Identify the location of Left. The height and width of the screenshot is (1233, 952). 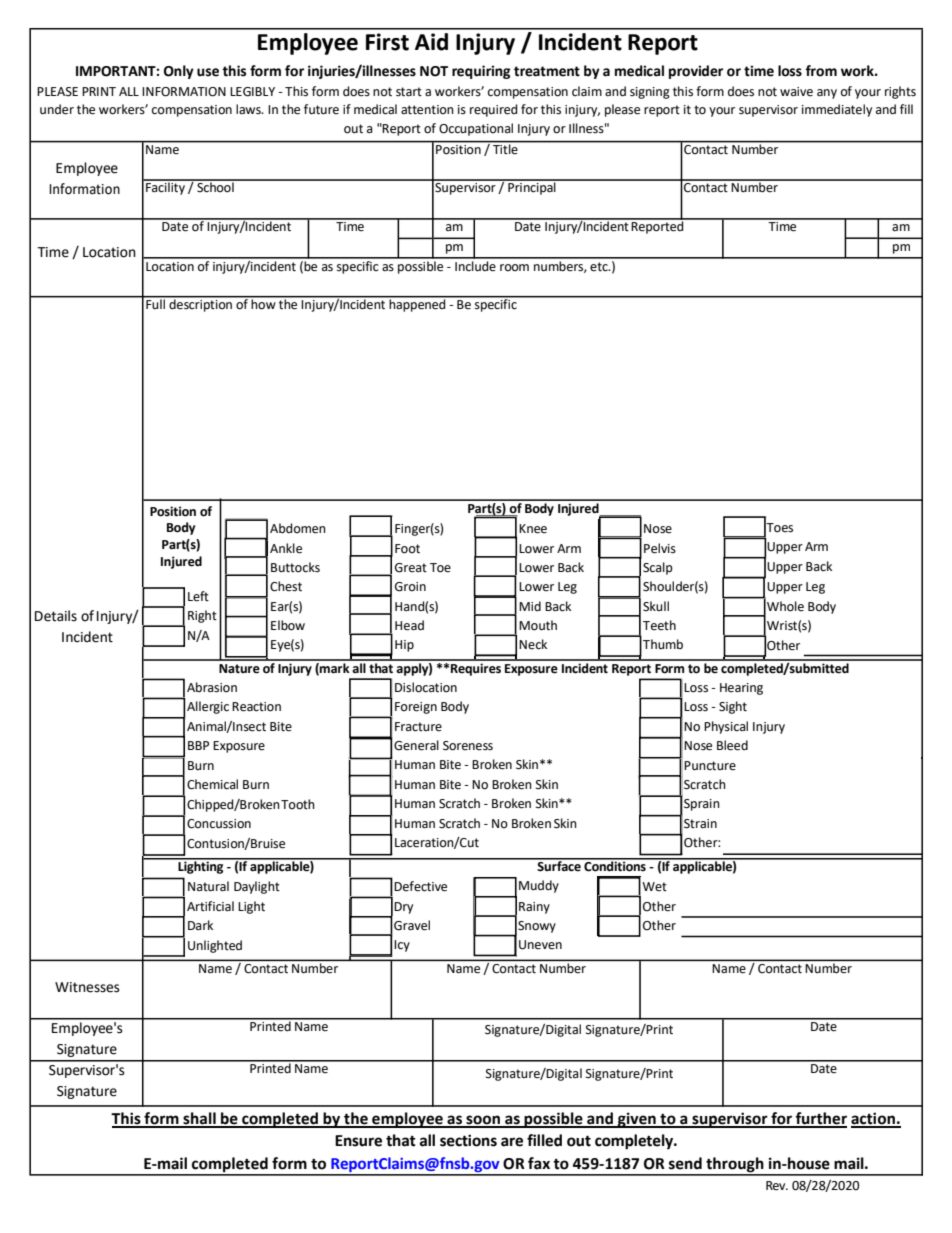
(198, 596).
